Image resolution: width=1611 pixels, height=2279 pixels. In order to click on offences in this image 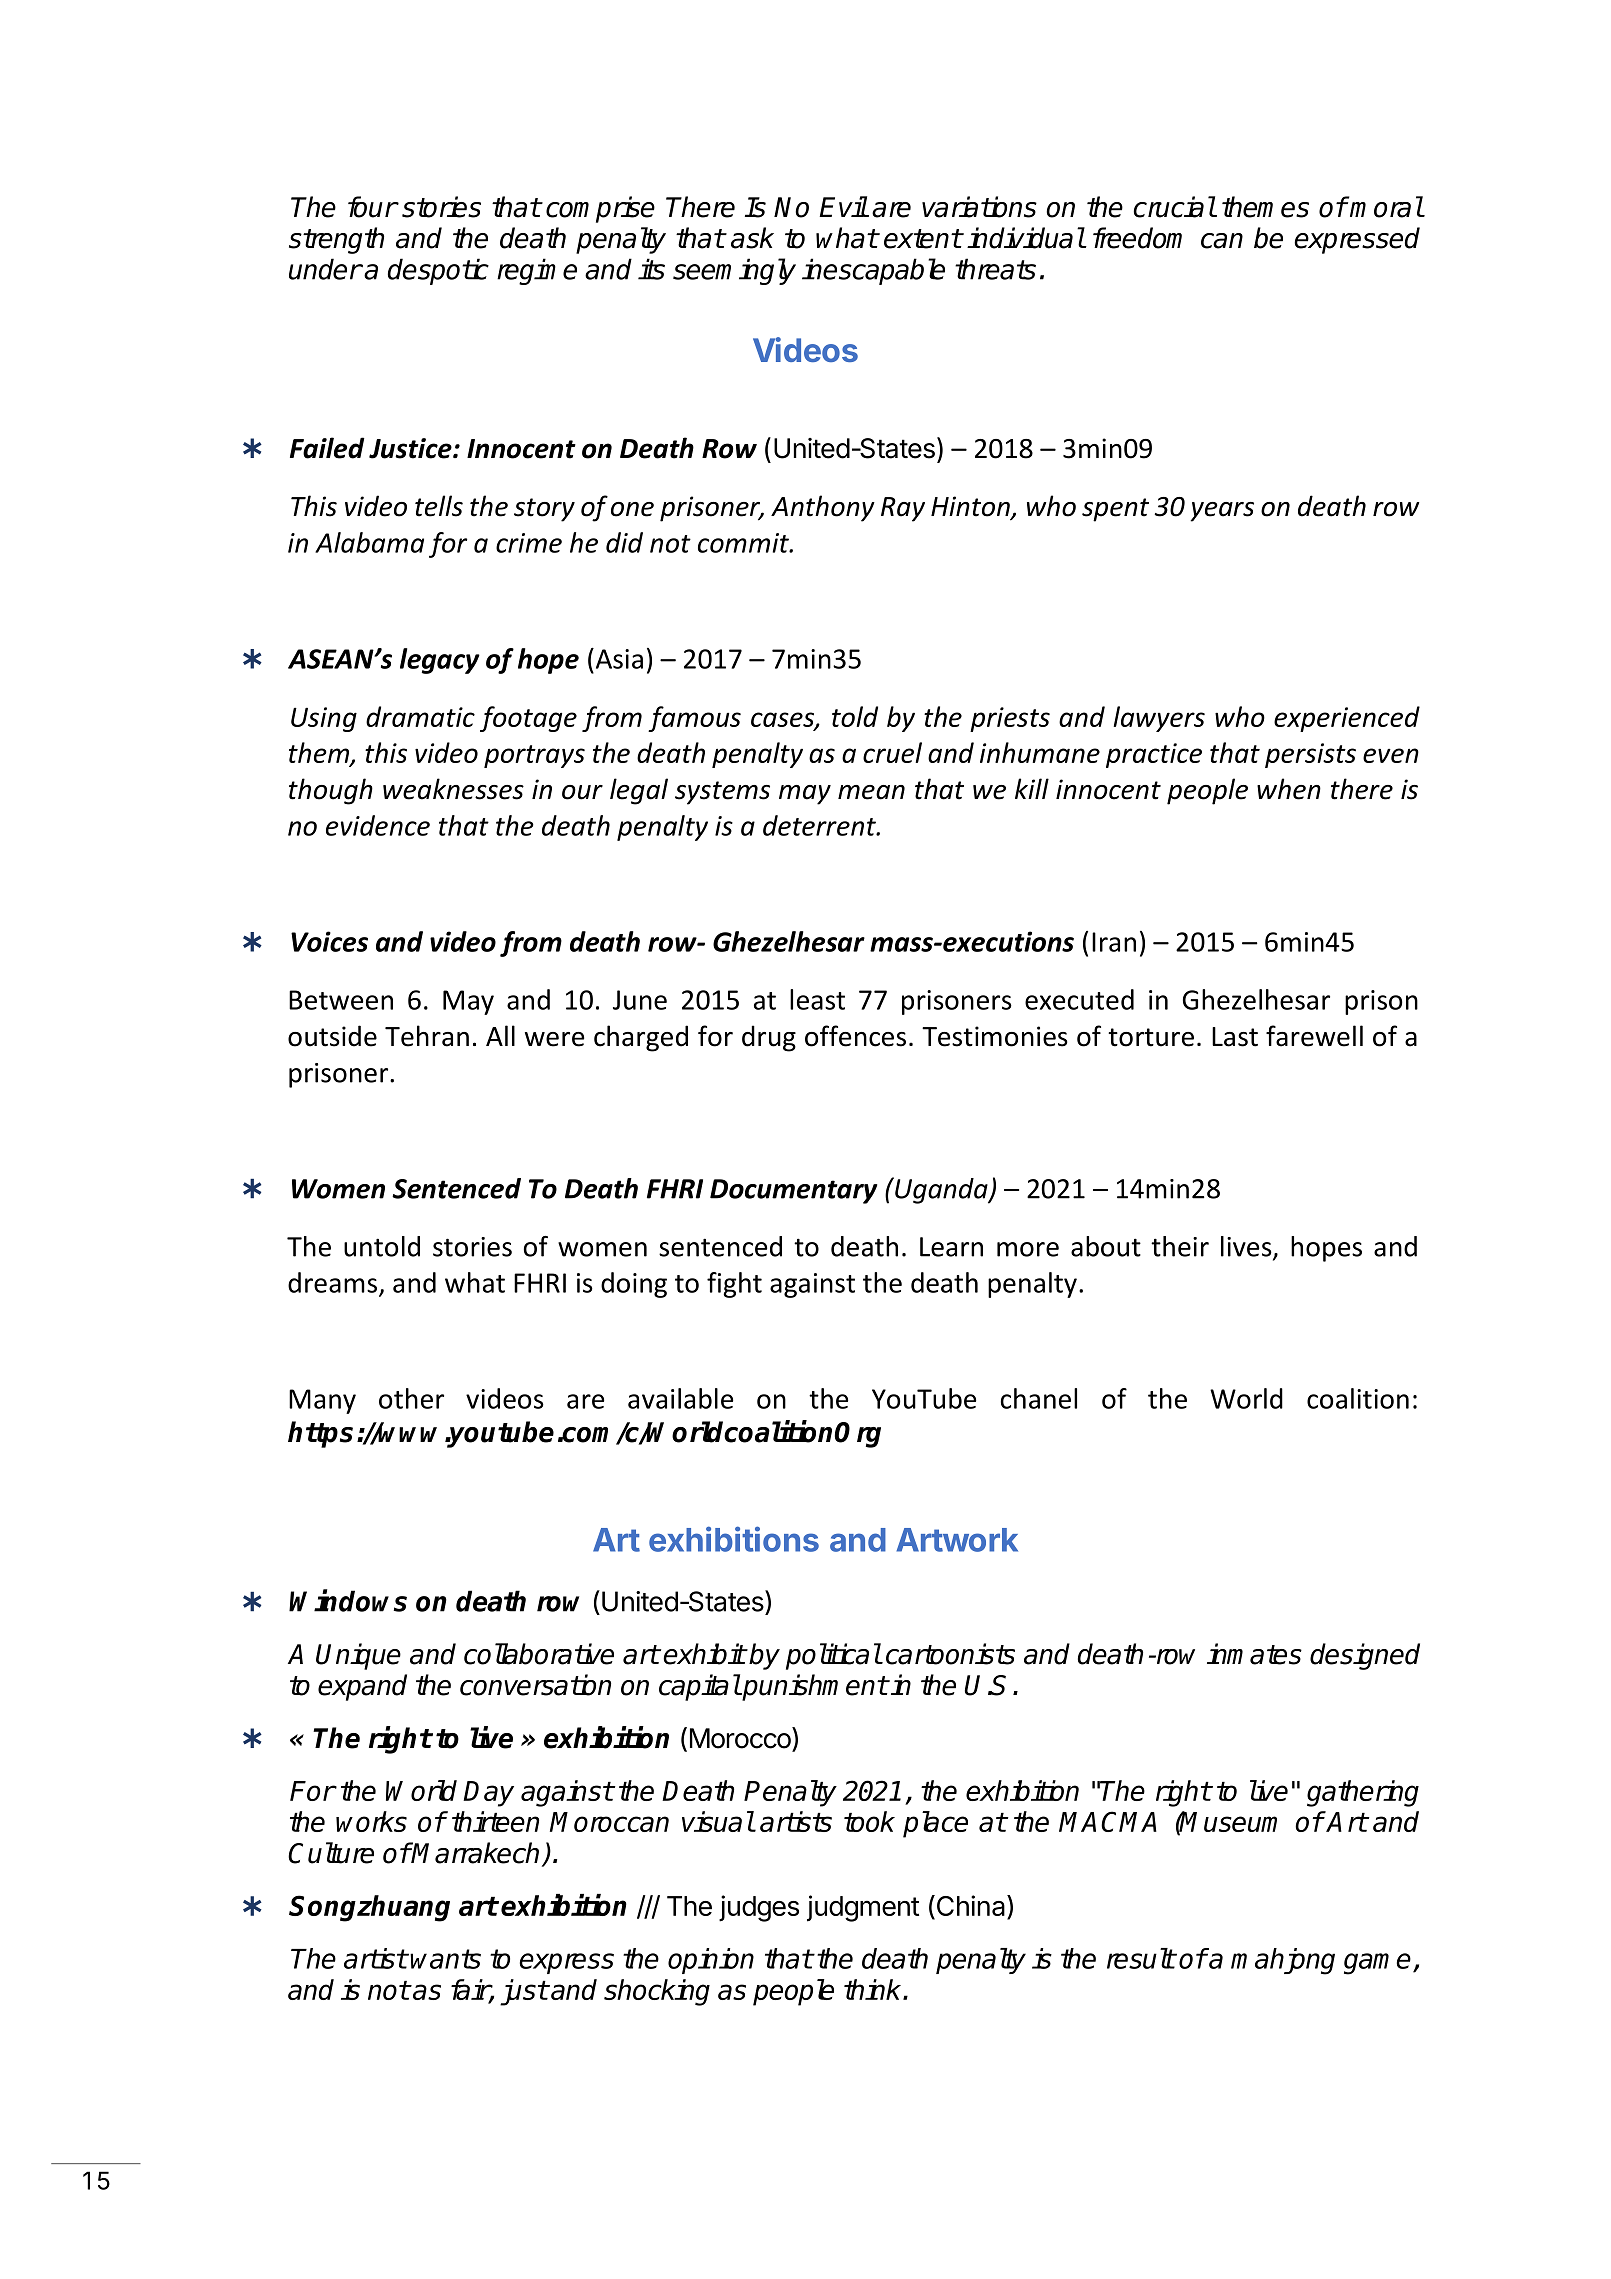, I will do `click(855, 1036)`.
